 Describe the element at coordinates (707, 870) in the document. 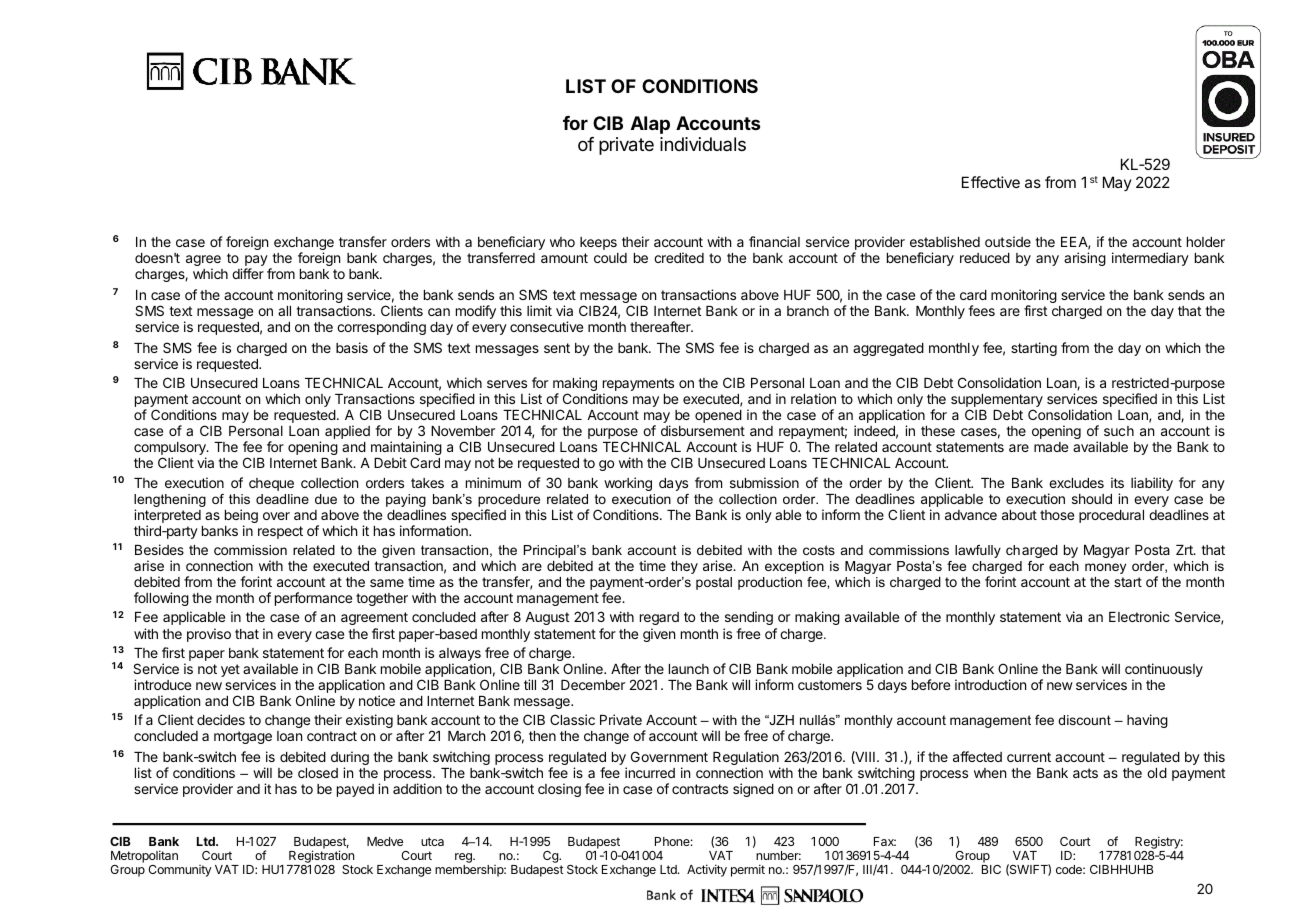

I see `Activity` at that location.
